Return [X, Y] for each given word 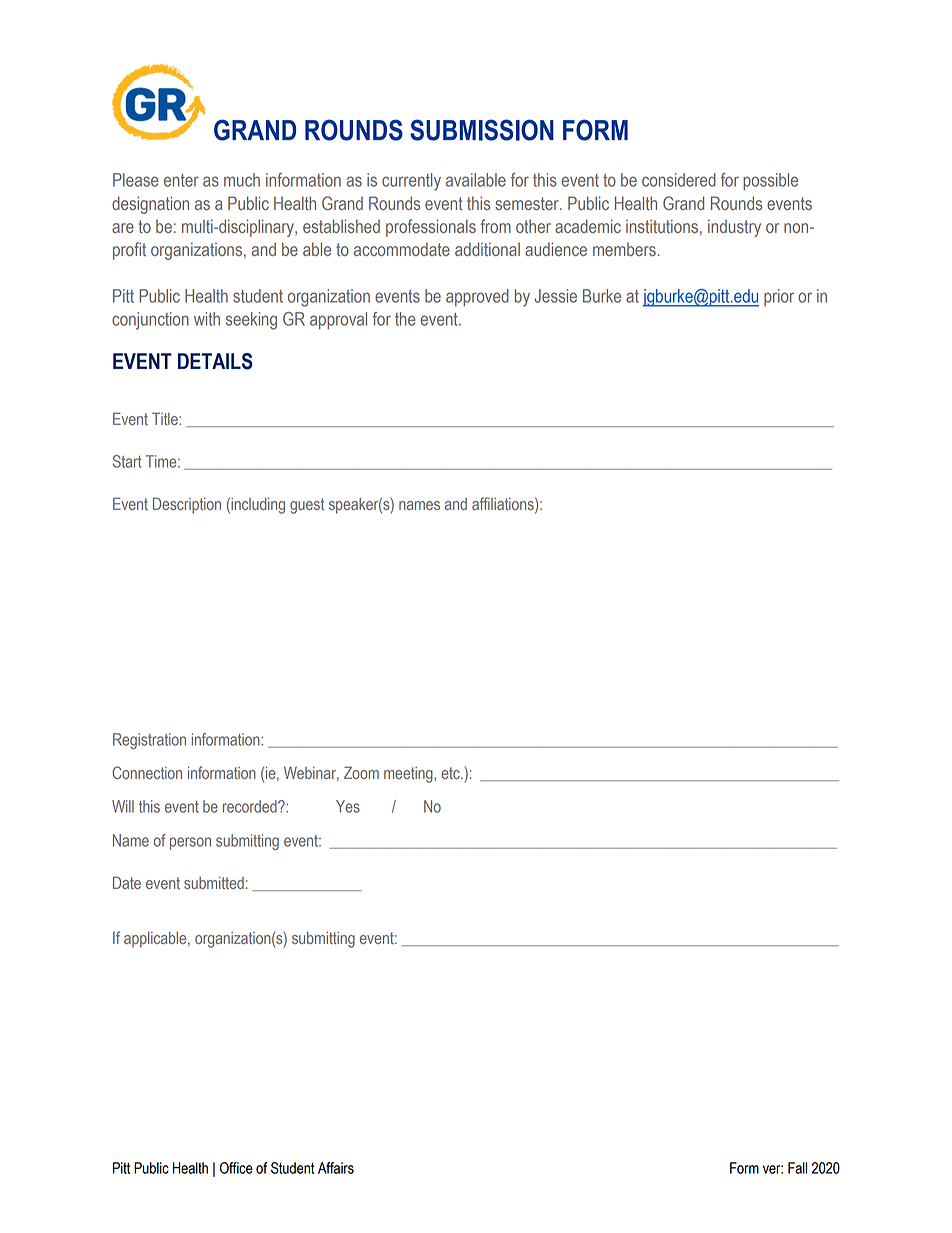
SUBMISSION [482, 130]
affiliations [504, 503]
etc [451, 773]
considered [679, 180]
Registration [149, 741]
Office [236, 1168]
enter [181, 180]
